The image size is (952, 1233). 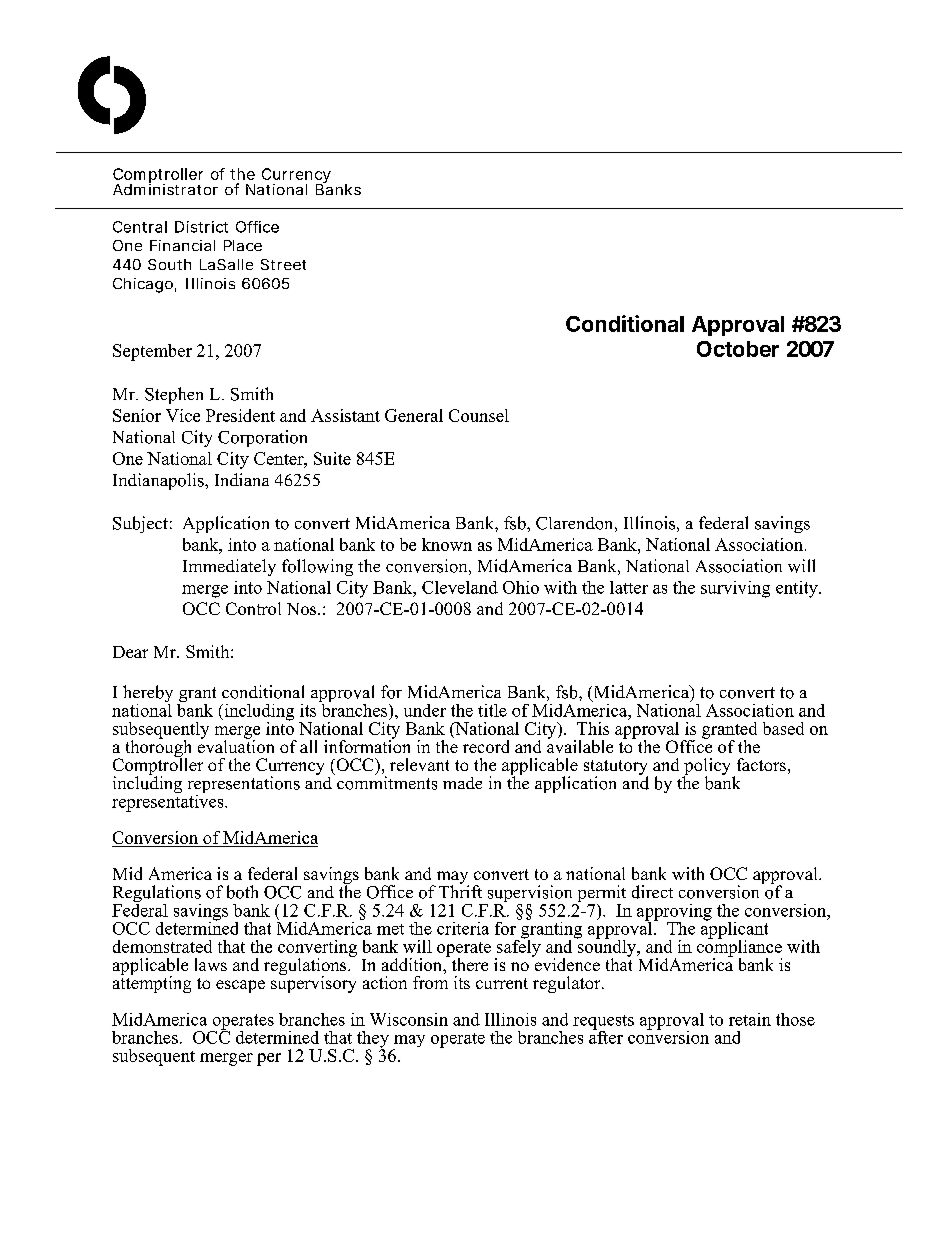 What do you see at coordinates (409, 1019) in the screenshot?
I see `Wisconsin` at bounding box center [409, 1019].
